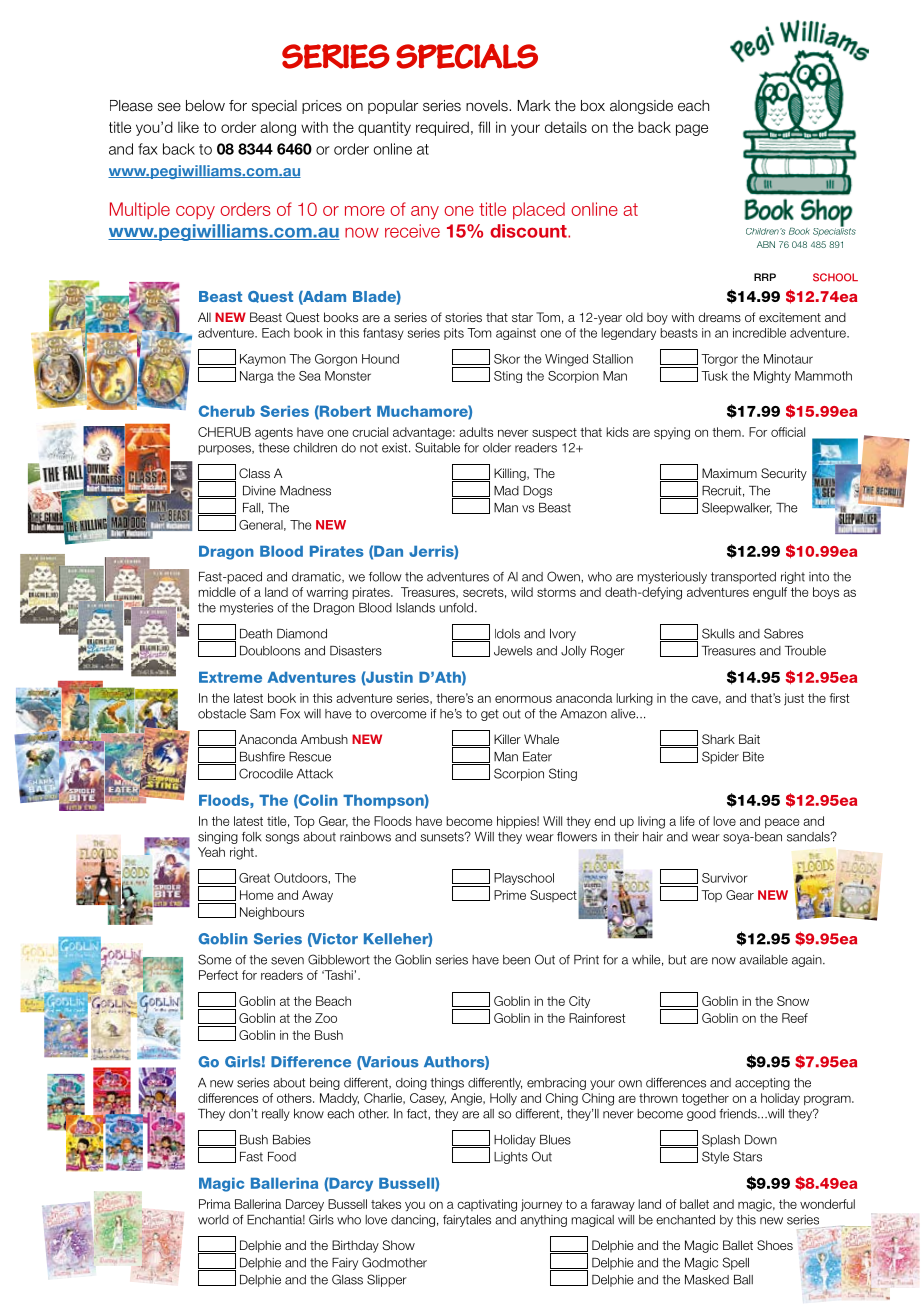 The image size is (924, 1308). I want to click on Shoes, so click(775, 1245).
